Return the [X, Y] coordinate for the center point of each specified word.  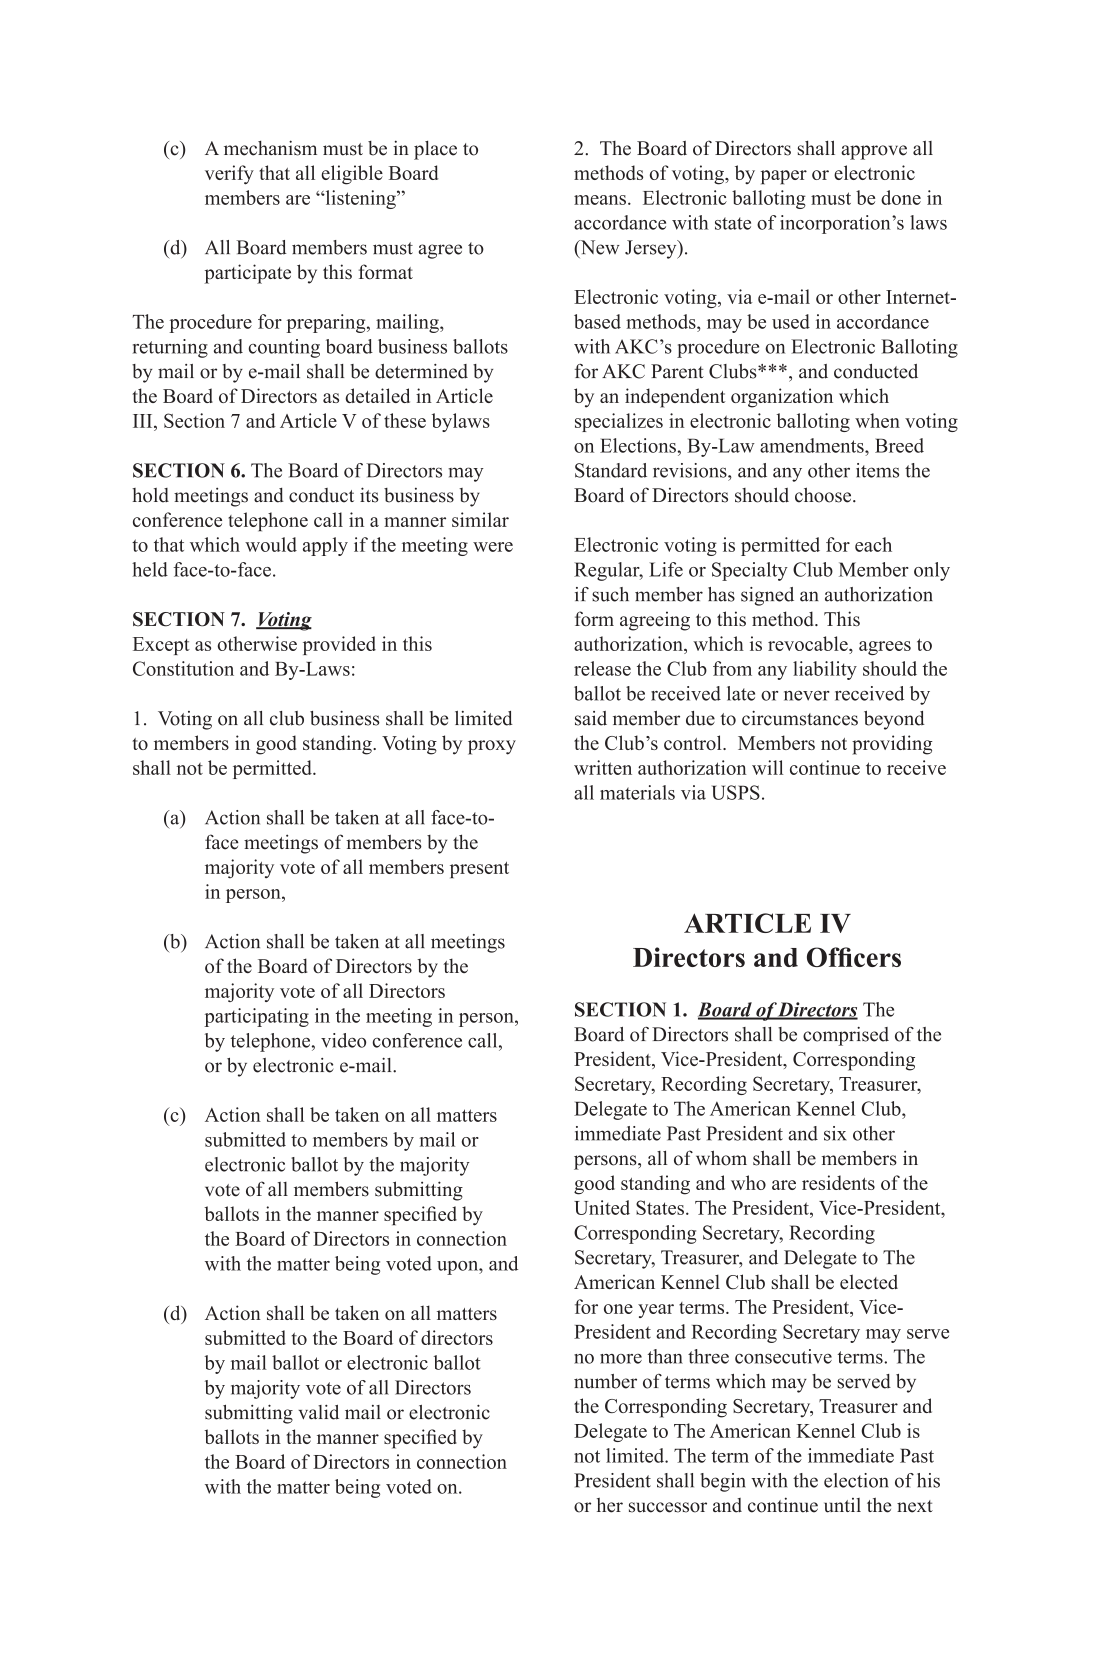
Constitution [183, 668]
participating [256, 1017]
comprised [846, 1036]
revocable [809, 643]
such [610, 594]
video [343, 1040]
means [600, 200]
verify [229, 175]
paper [784, 177]
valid [318, 1412]
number [605, 1381]
